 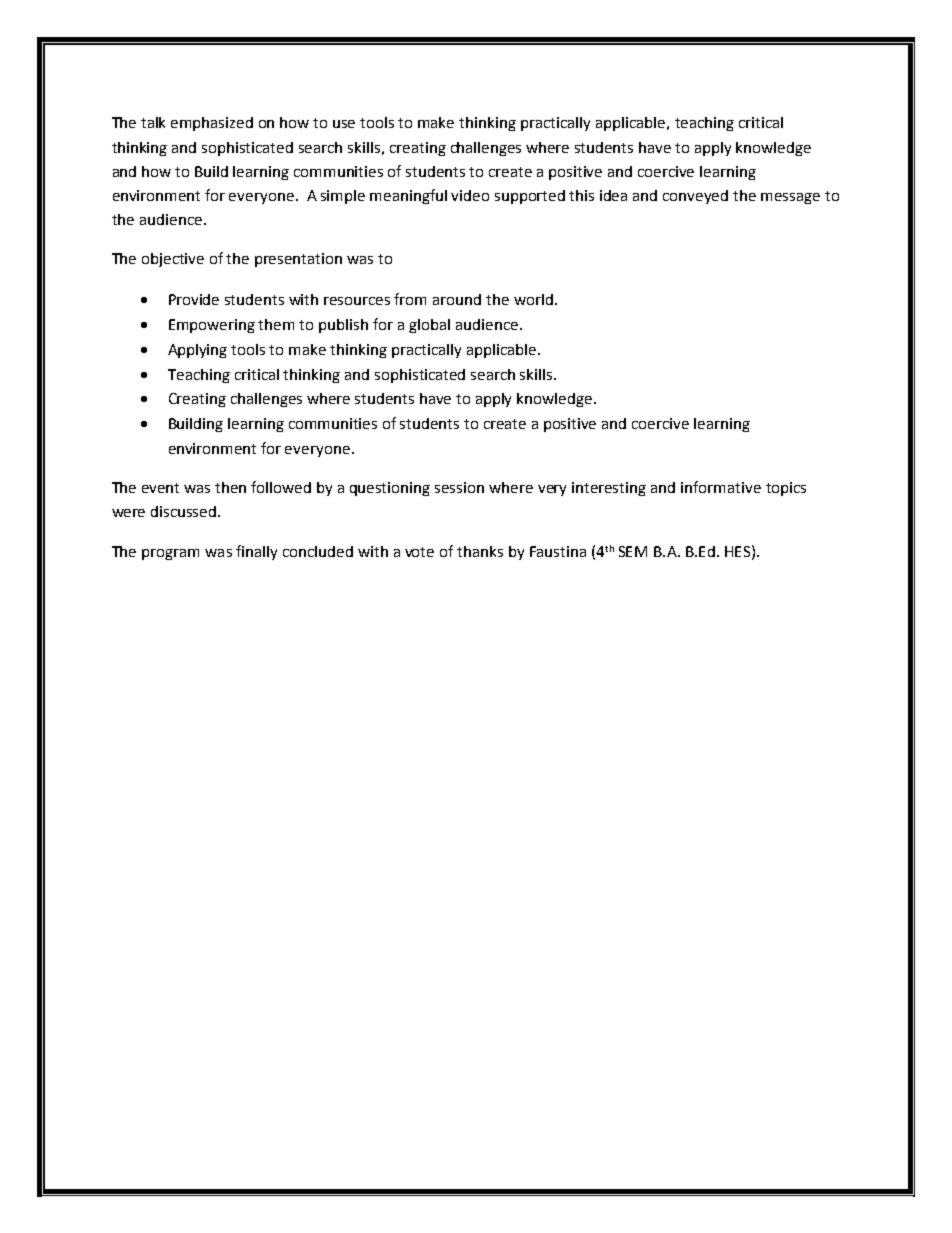 I want to click on use, so click(x=344, y=124).
